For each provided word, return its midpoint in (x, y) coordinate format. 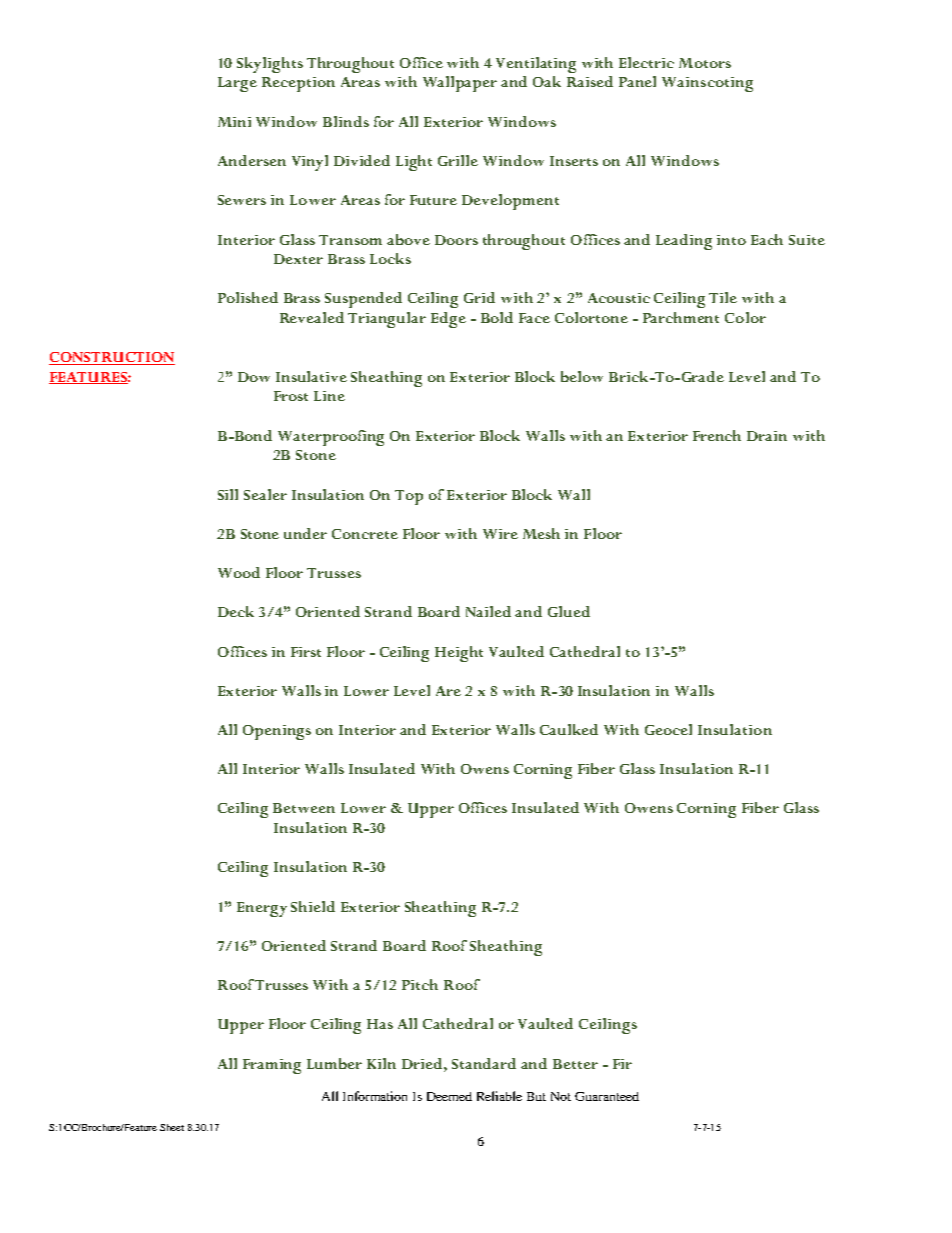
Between (304, 808)
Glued (569, 611)
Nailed (488, 611)
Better (575, 1064)
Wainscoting (707, 84)
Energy (262, 909)
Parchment (681, 317)
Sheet (172, 1127)
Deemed (449, 1096)
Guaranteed (607, 1096)
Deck (236, 611)
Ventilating (536, 65)
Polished (248, 297)
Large (237, 84)
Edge (448, 320)
